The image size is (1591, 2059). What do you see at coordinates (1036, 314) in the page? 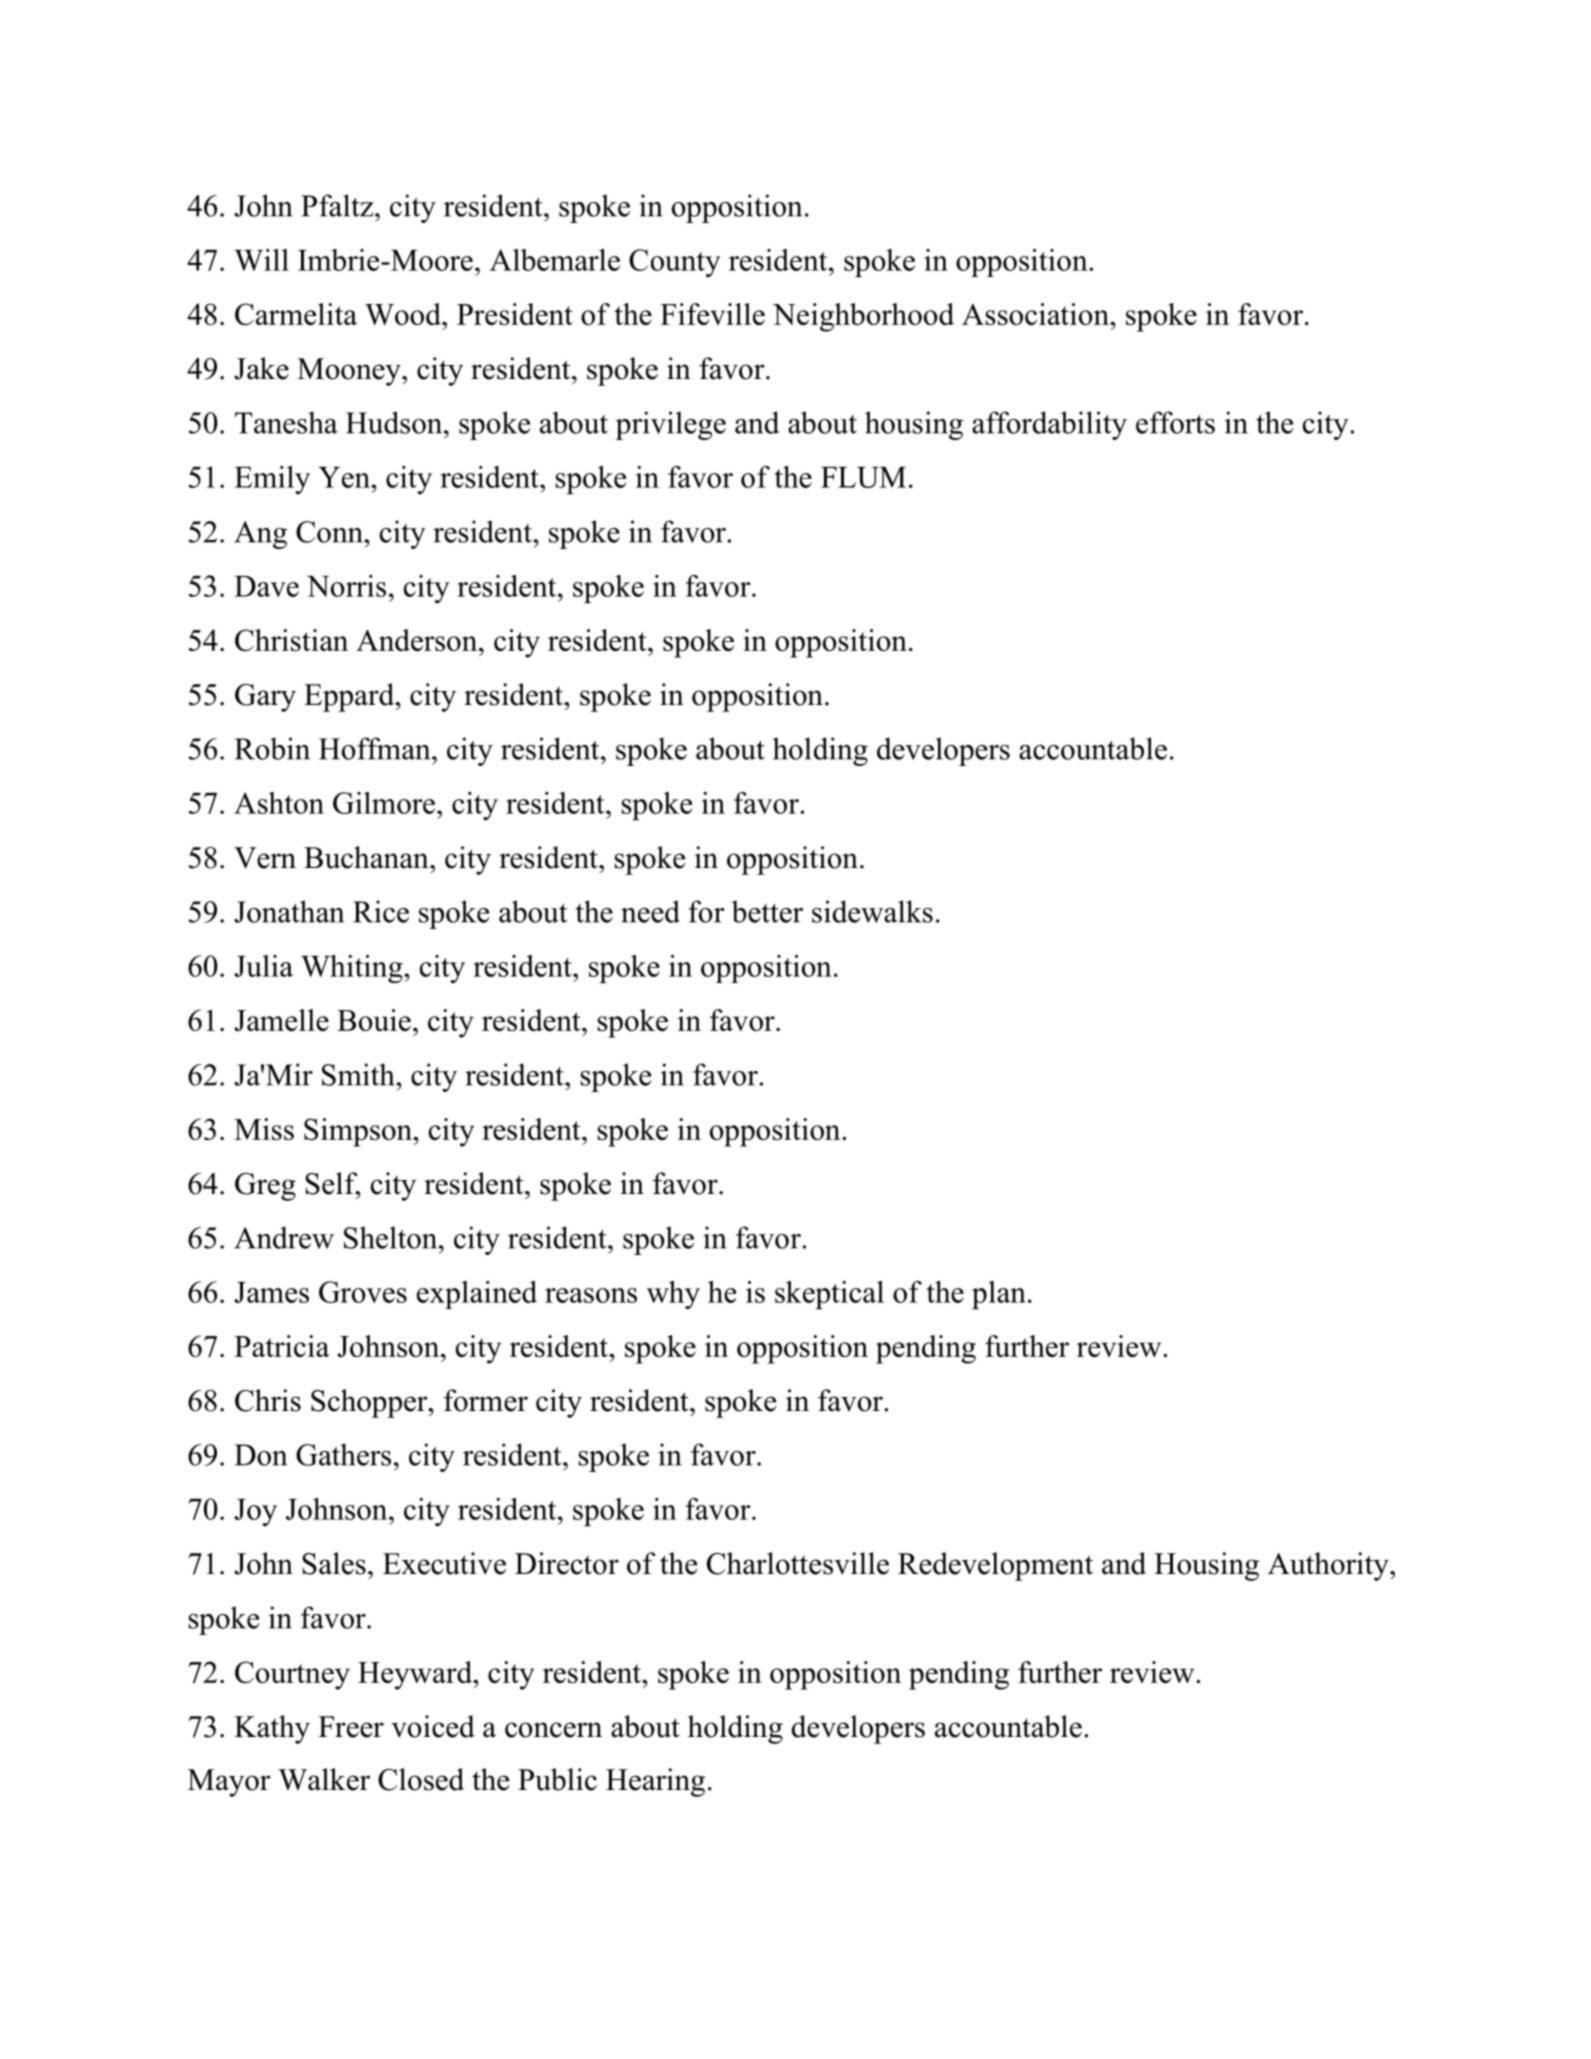
I see `Association` at bounding box center [1036, 314].
